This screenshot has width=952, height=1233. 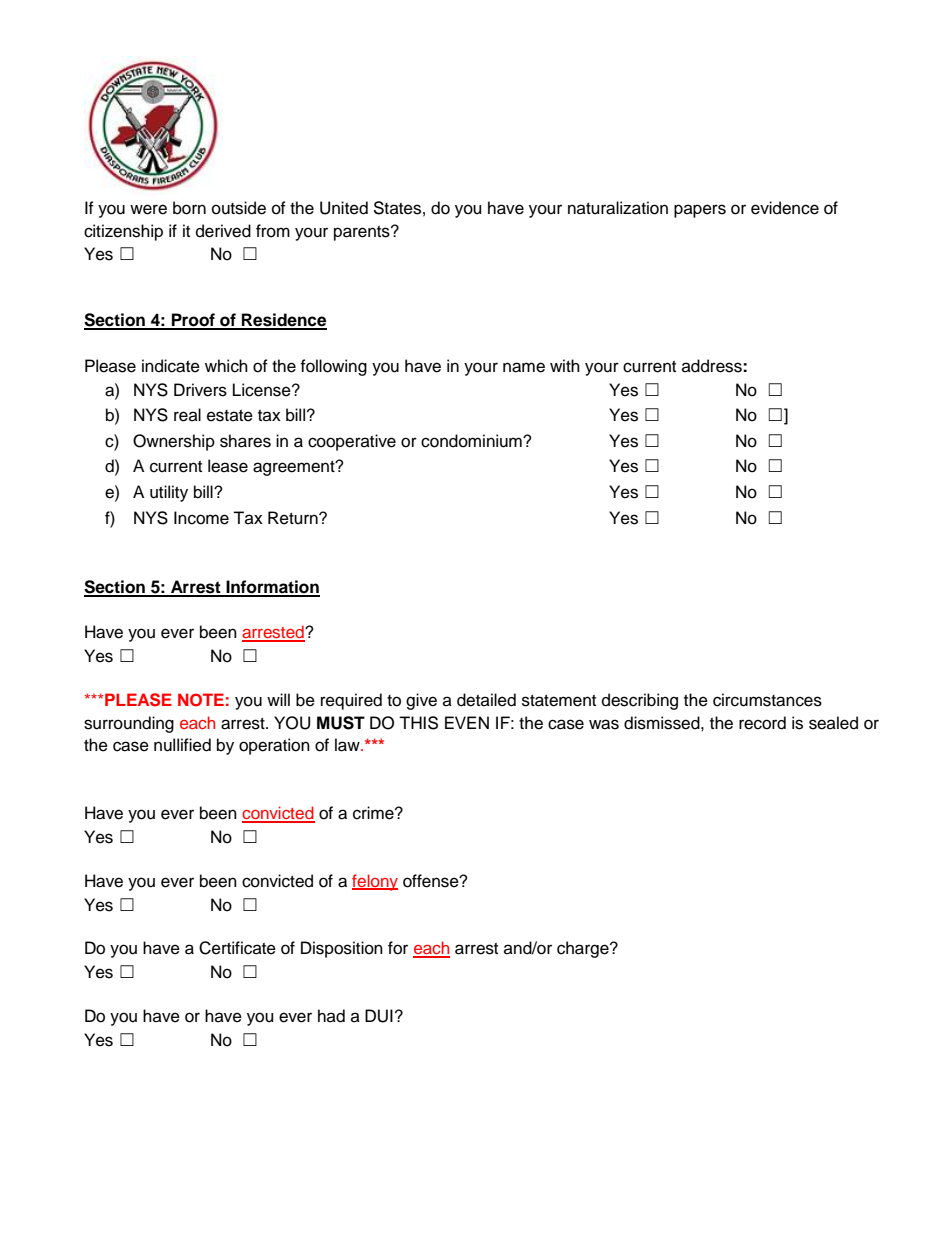 What do you see at coordinates (201, 700) in the screenshot?
I see `NOTE` at bounding box center [201, 700].
